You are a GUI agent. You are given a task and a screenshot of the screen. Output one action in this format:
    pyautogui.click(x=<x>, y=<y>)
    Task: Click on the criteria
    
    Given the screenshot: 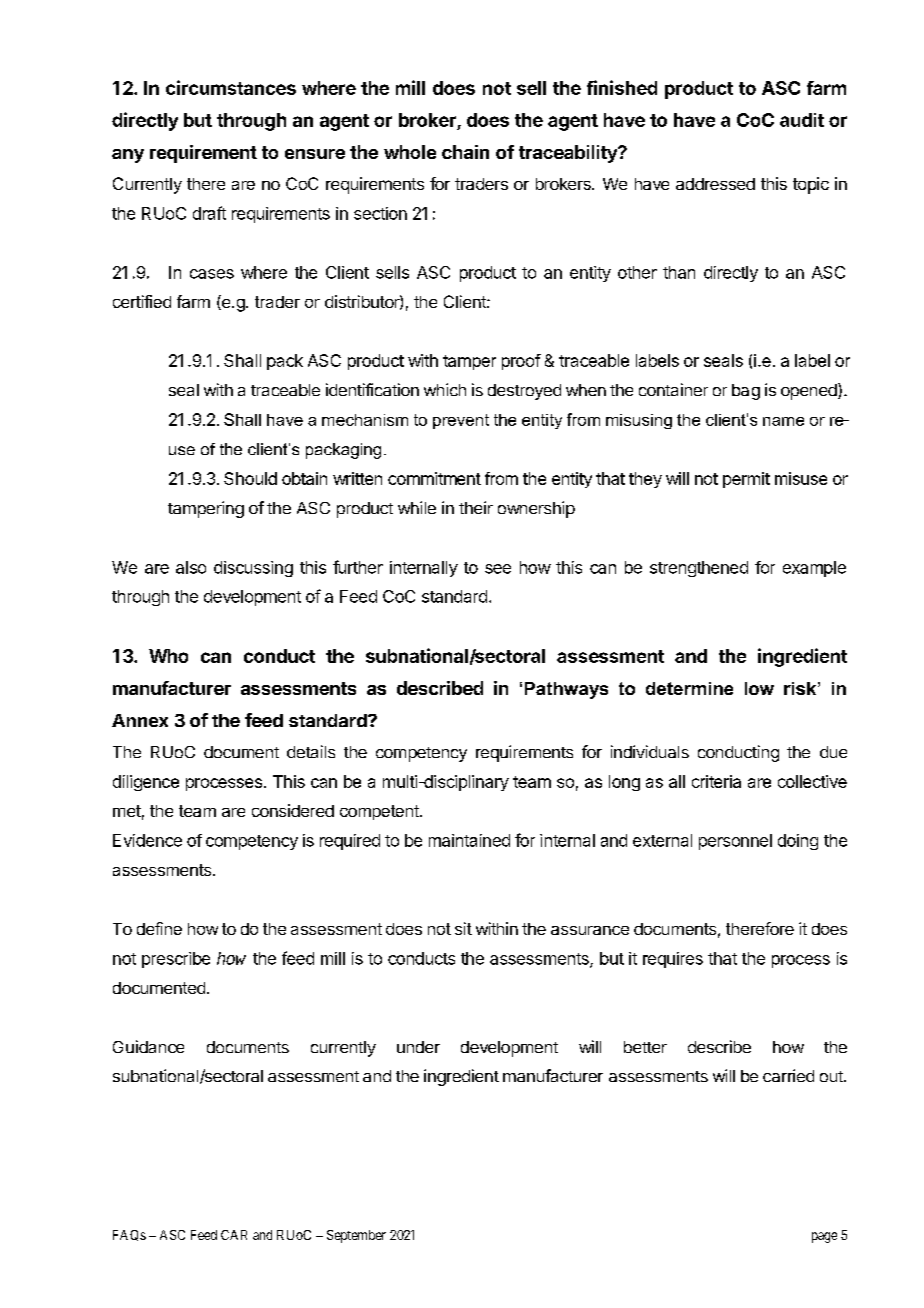 What is the action you would take?
    pyautogui.click(x=716, y=781)
